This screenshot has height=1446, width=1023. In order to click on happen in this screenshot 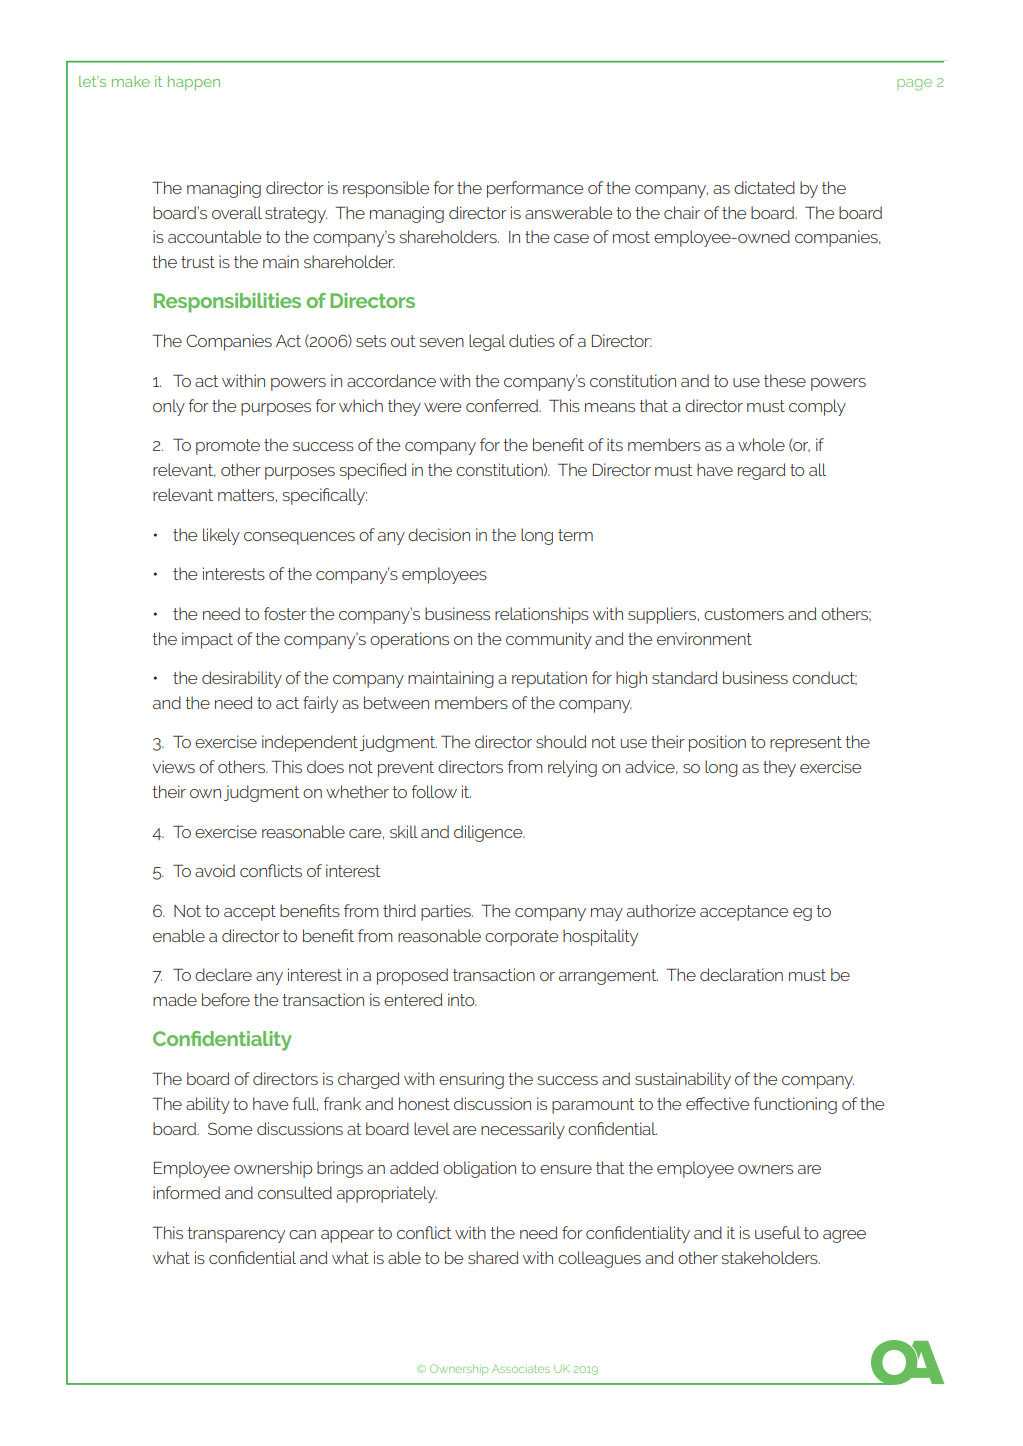, I will do `click(194, 83)`.
